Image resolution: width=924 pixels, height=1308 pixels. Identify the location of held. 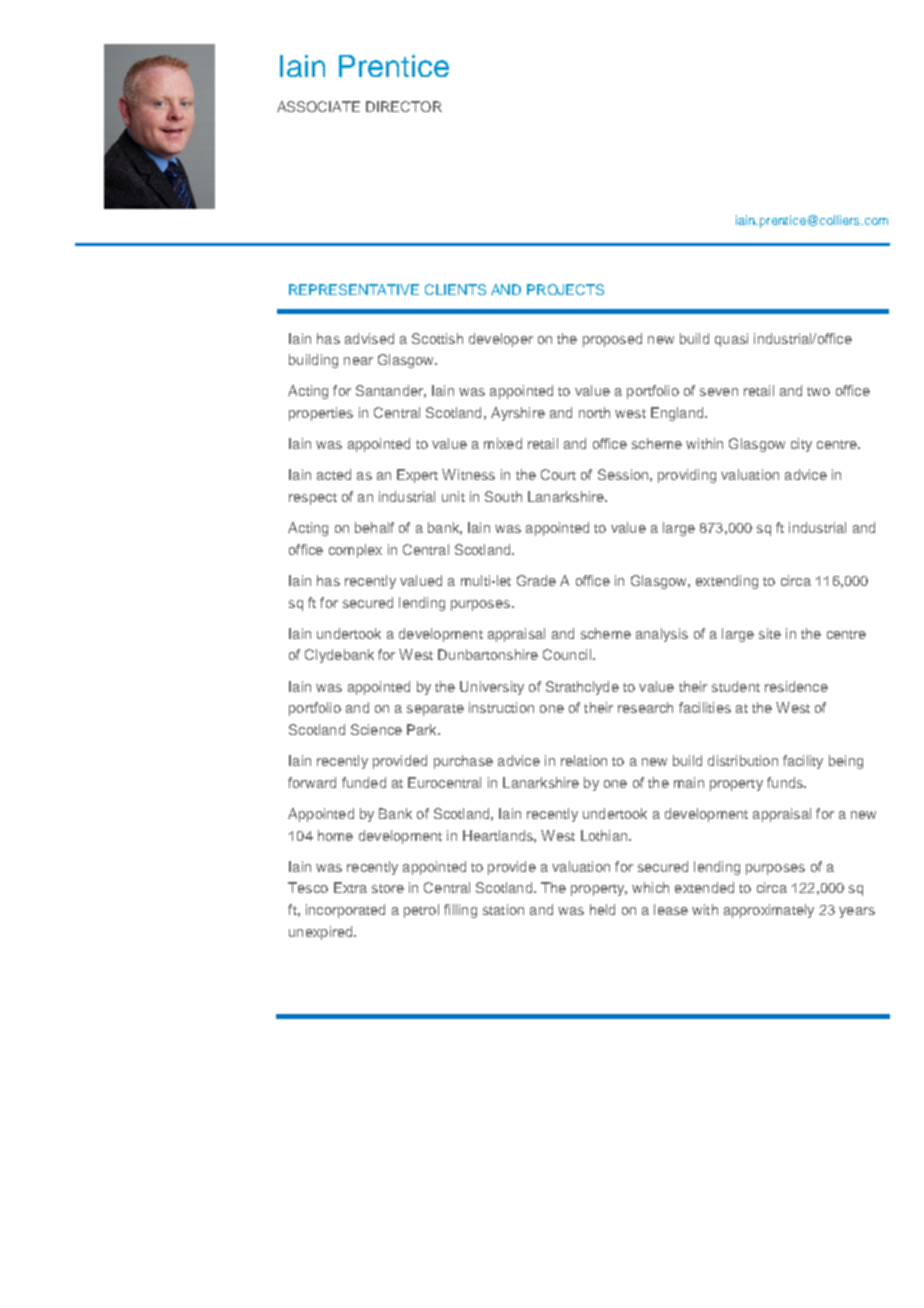
(602, 909).
